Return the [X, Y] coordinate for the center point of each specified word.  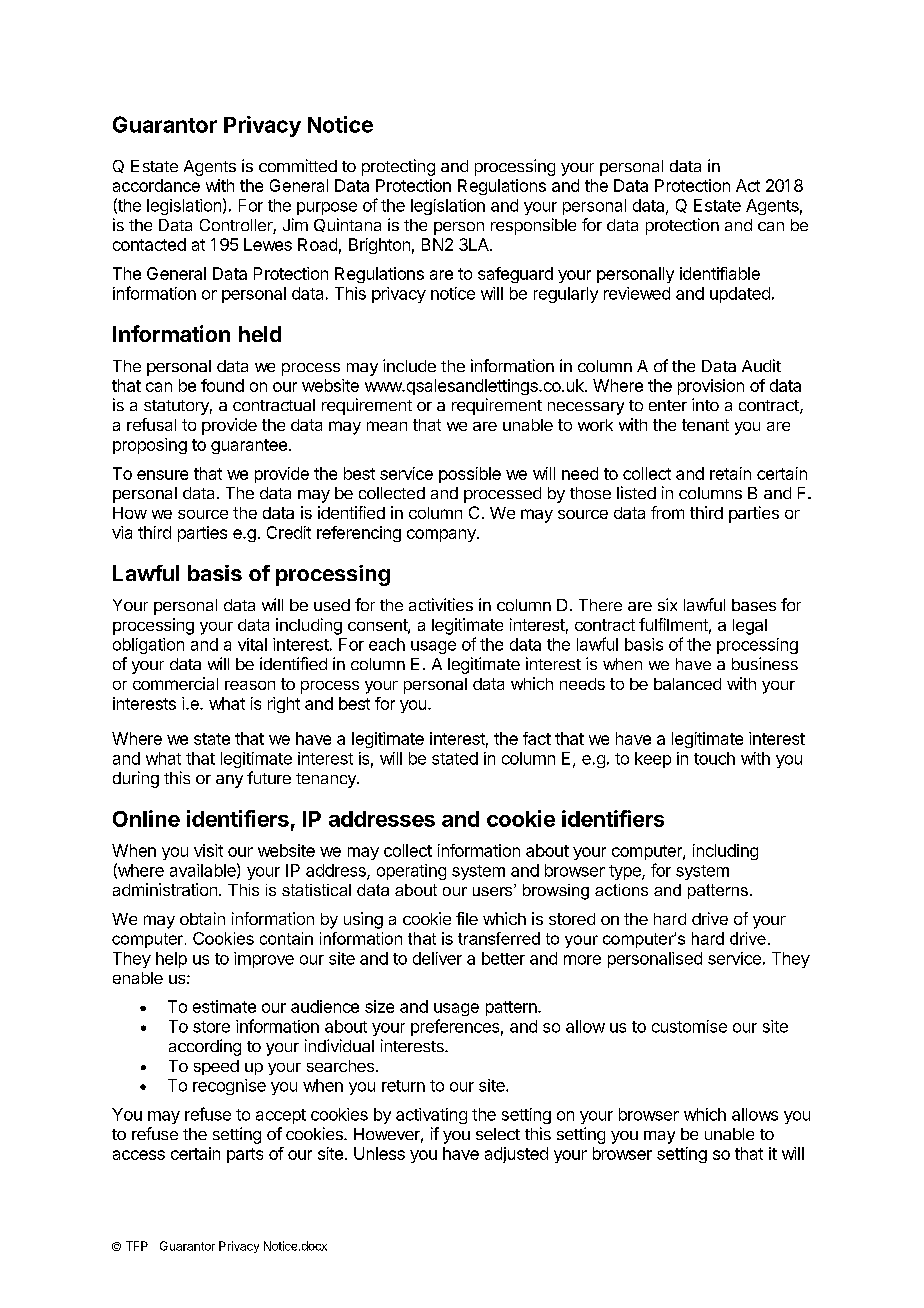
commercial [175, 683]
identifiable [720, 273]
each [387, 644]
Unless [379, 1153]
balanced [687, 684]
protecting [398, 167]
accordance [156, 185]
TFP [137, 1246]
